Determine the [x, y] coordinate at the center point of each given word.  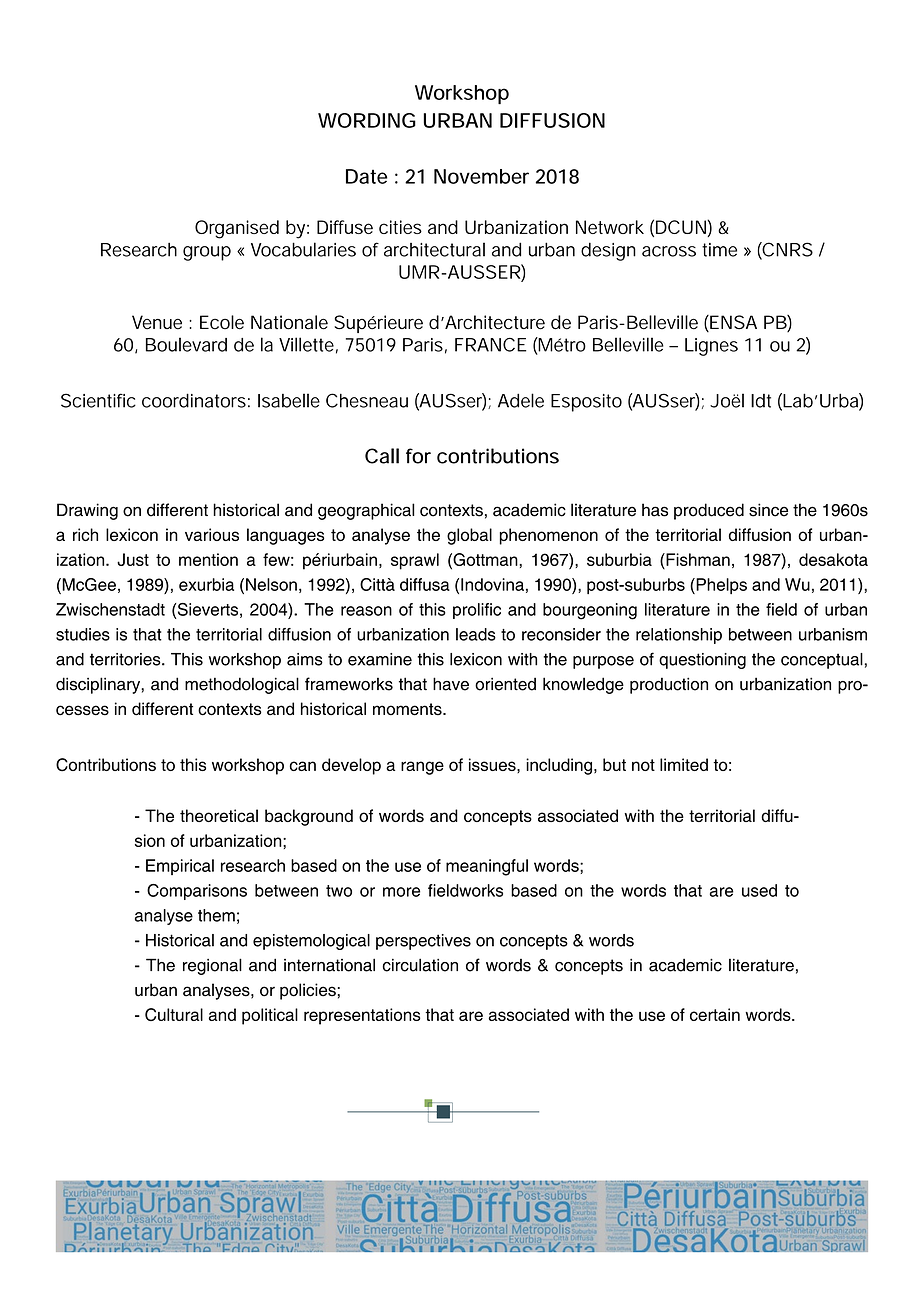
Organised [237, 229]
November [481, 176]
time [719, 250]
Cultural [174, 1014]
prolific [477, 611]
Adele [521, 400]
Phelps [720, 586]
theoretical [219, 815]
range [422, 768]
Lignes [711, 347]
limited [684, 764]
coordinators [194, 400]
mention [208, 559]
